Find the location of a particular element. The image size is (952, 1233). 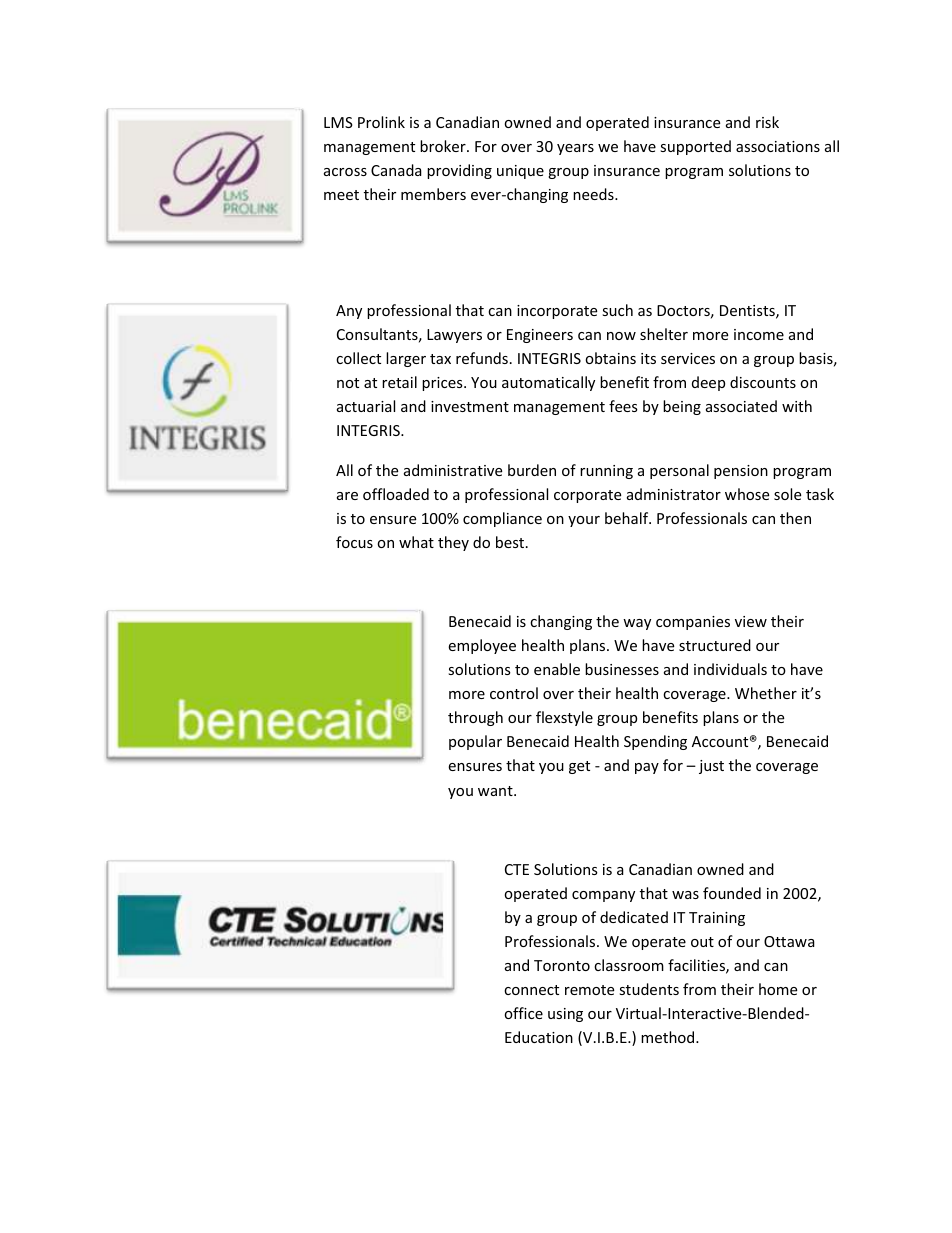

larger is located at coordinates (406, 359).
